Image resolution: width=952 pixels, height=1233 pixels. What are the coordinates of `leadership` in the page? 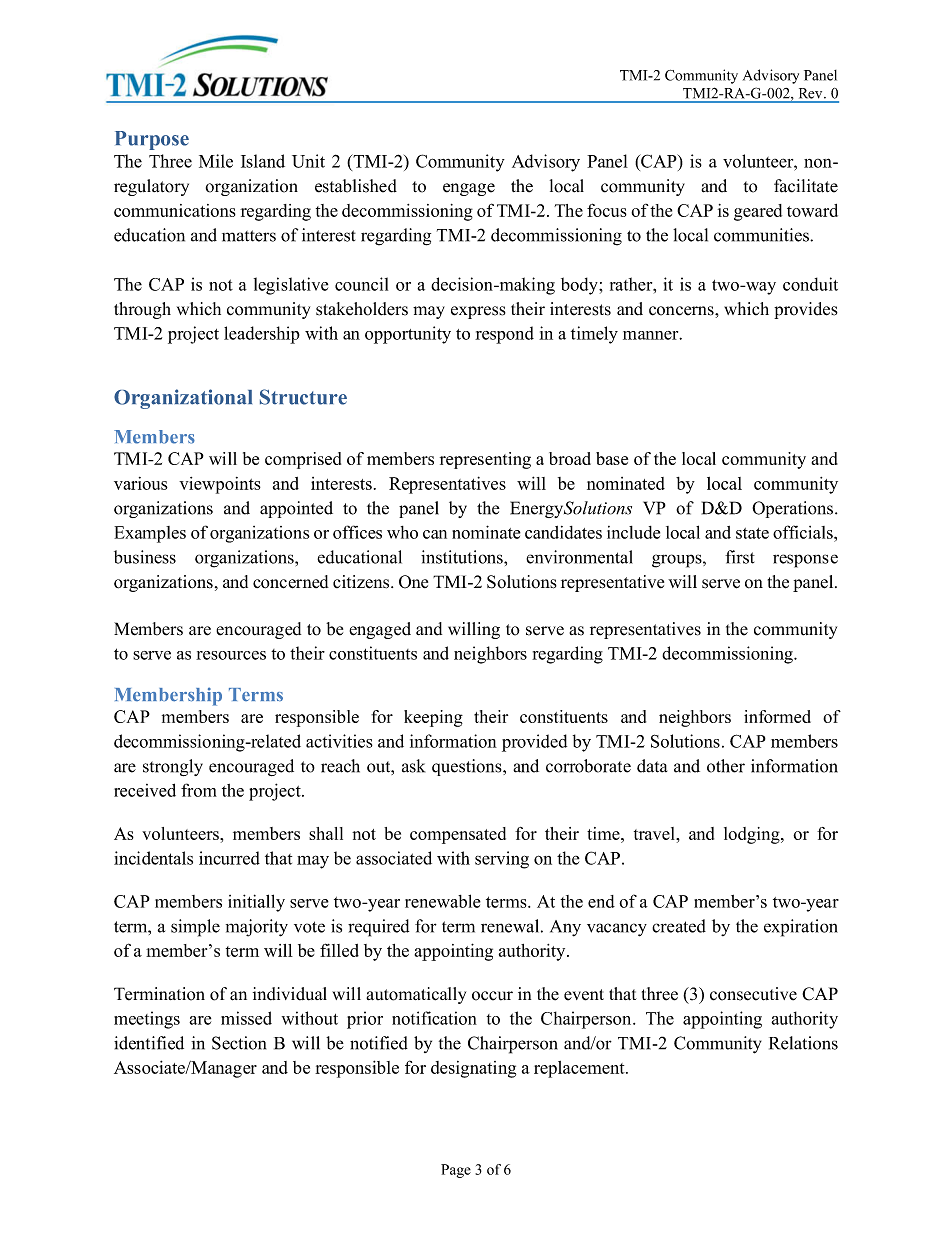 It's located at (262, 335).
